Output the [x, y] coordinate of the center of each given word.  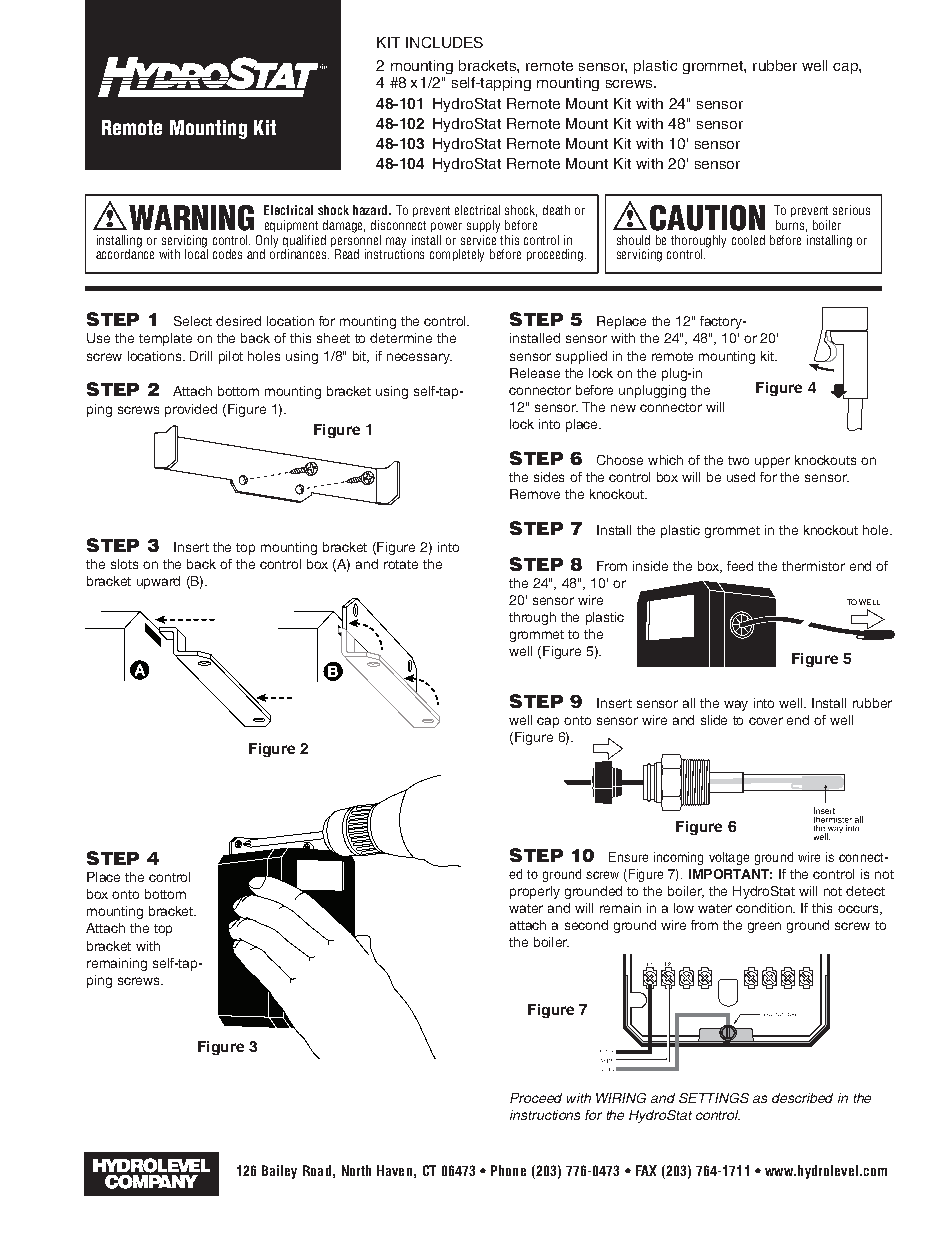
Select [193, 321]
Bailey [279, 1172]
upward [158, 582]
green [764, 927]
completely [457, 255]
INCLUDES [444, 42]
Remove [535, 494]
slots [124, 564]
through [532, 618]
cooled [748, 240]
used [741, 477]
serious [851, 210]
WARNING [191, 218]
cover [766, 721]
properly [535, 892]
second [586, 925]
